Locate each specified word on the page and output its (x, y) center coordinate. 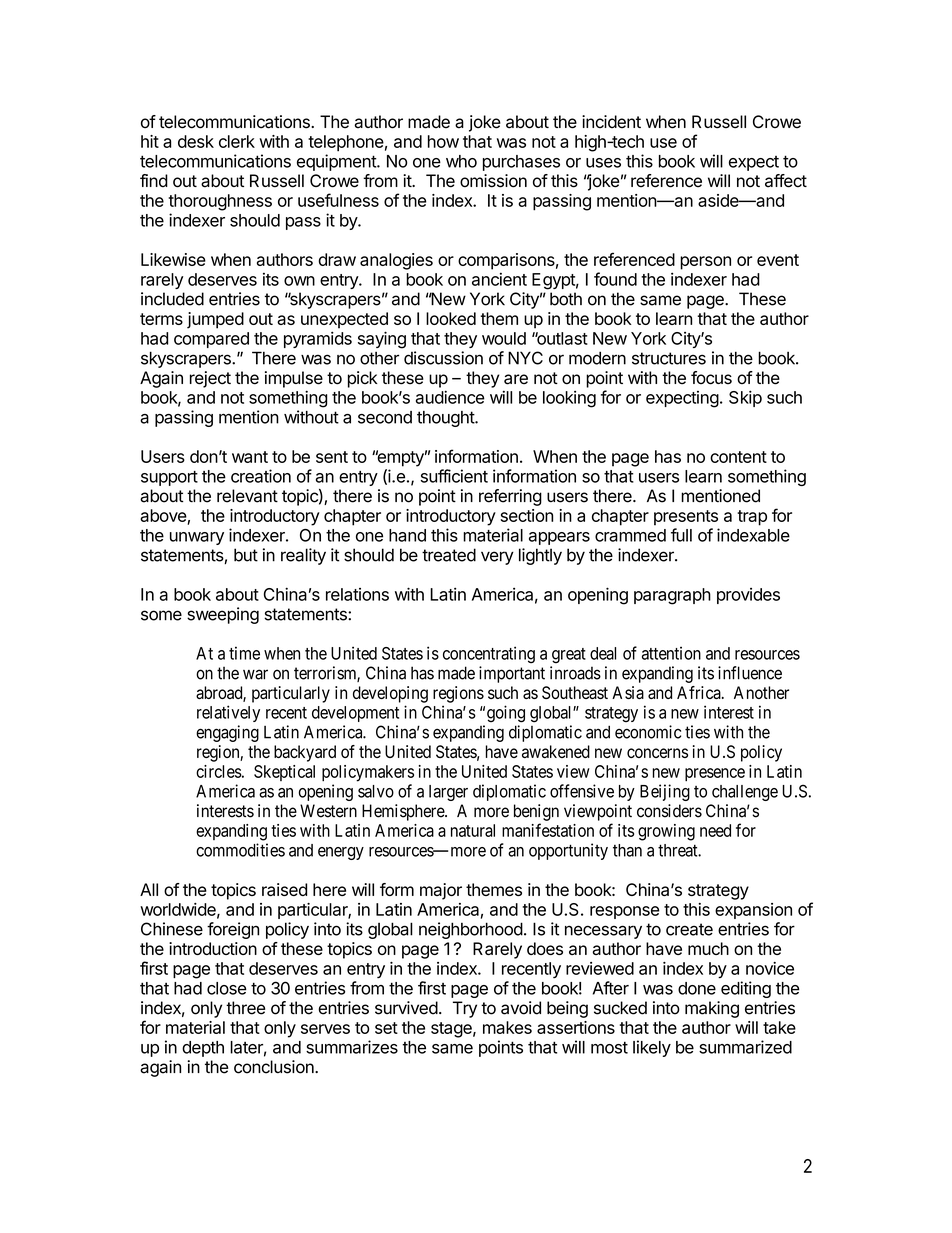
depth (203, 1049)
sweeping (223, 615)
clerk (237, 141)
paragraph (672, 596)
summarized (745, 1047)
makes (507, 1027)
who (461, 161)
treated (449, 555)
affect (786, 181)
